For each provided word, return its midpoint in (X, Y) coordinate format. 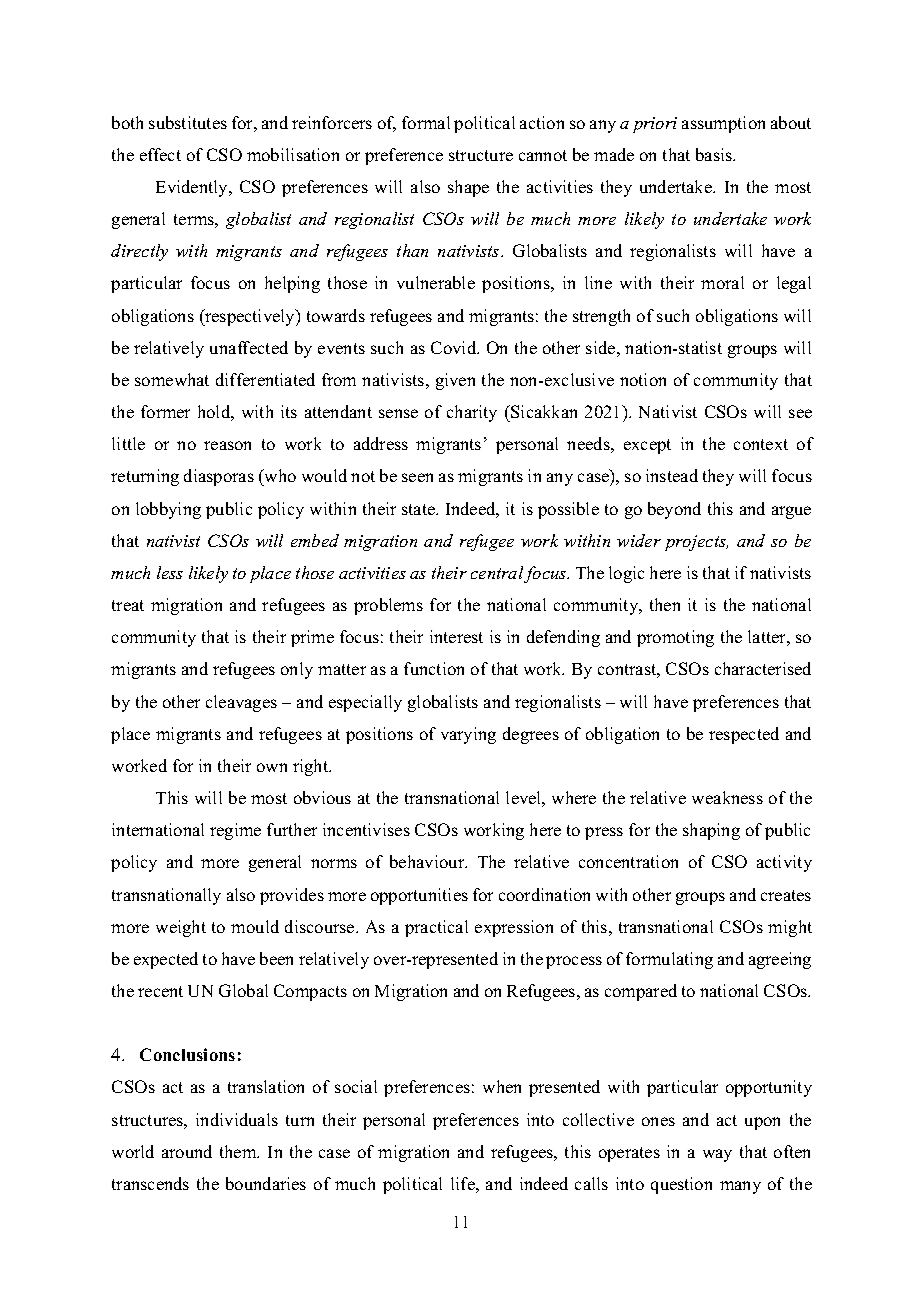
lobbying (168, 510)
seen (417, 477)
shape (468, 188)
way (717, 1155)
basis (715, 154)
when (502, 1086)
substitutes (188, 122)
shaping (711, 831)
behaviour (428, 861)
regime (235, 831)
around (187, 1151)
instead (672, 475)
